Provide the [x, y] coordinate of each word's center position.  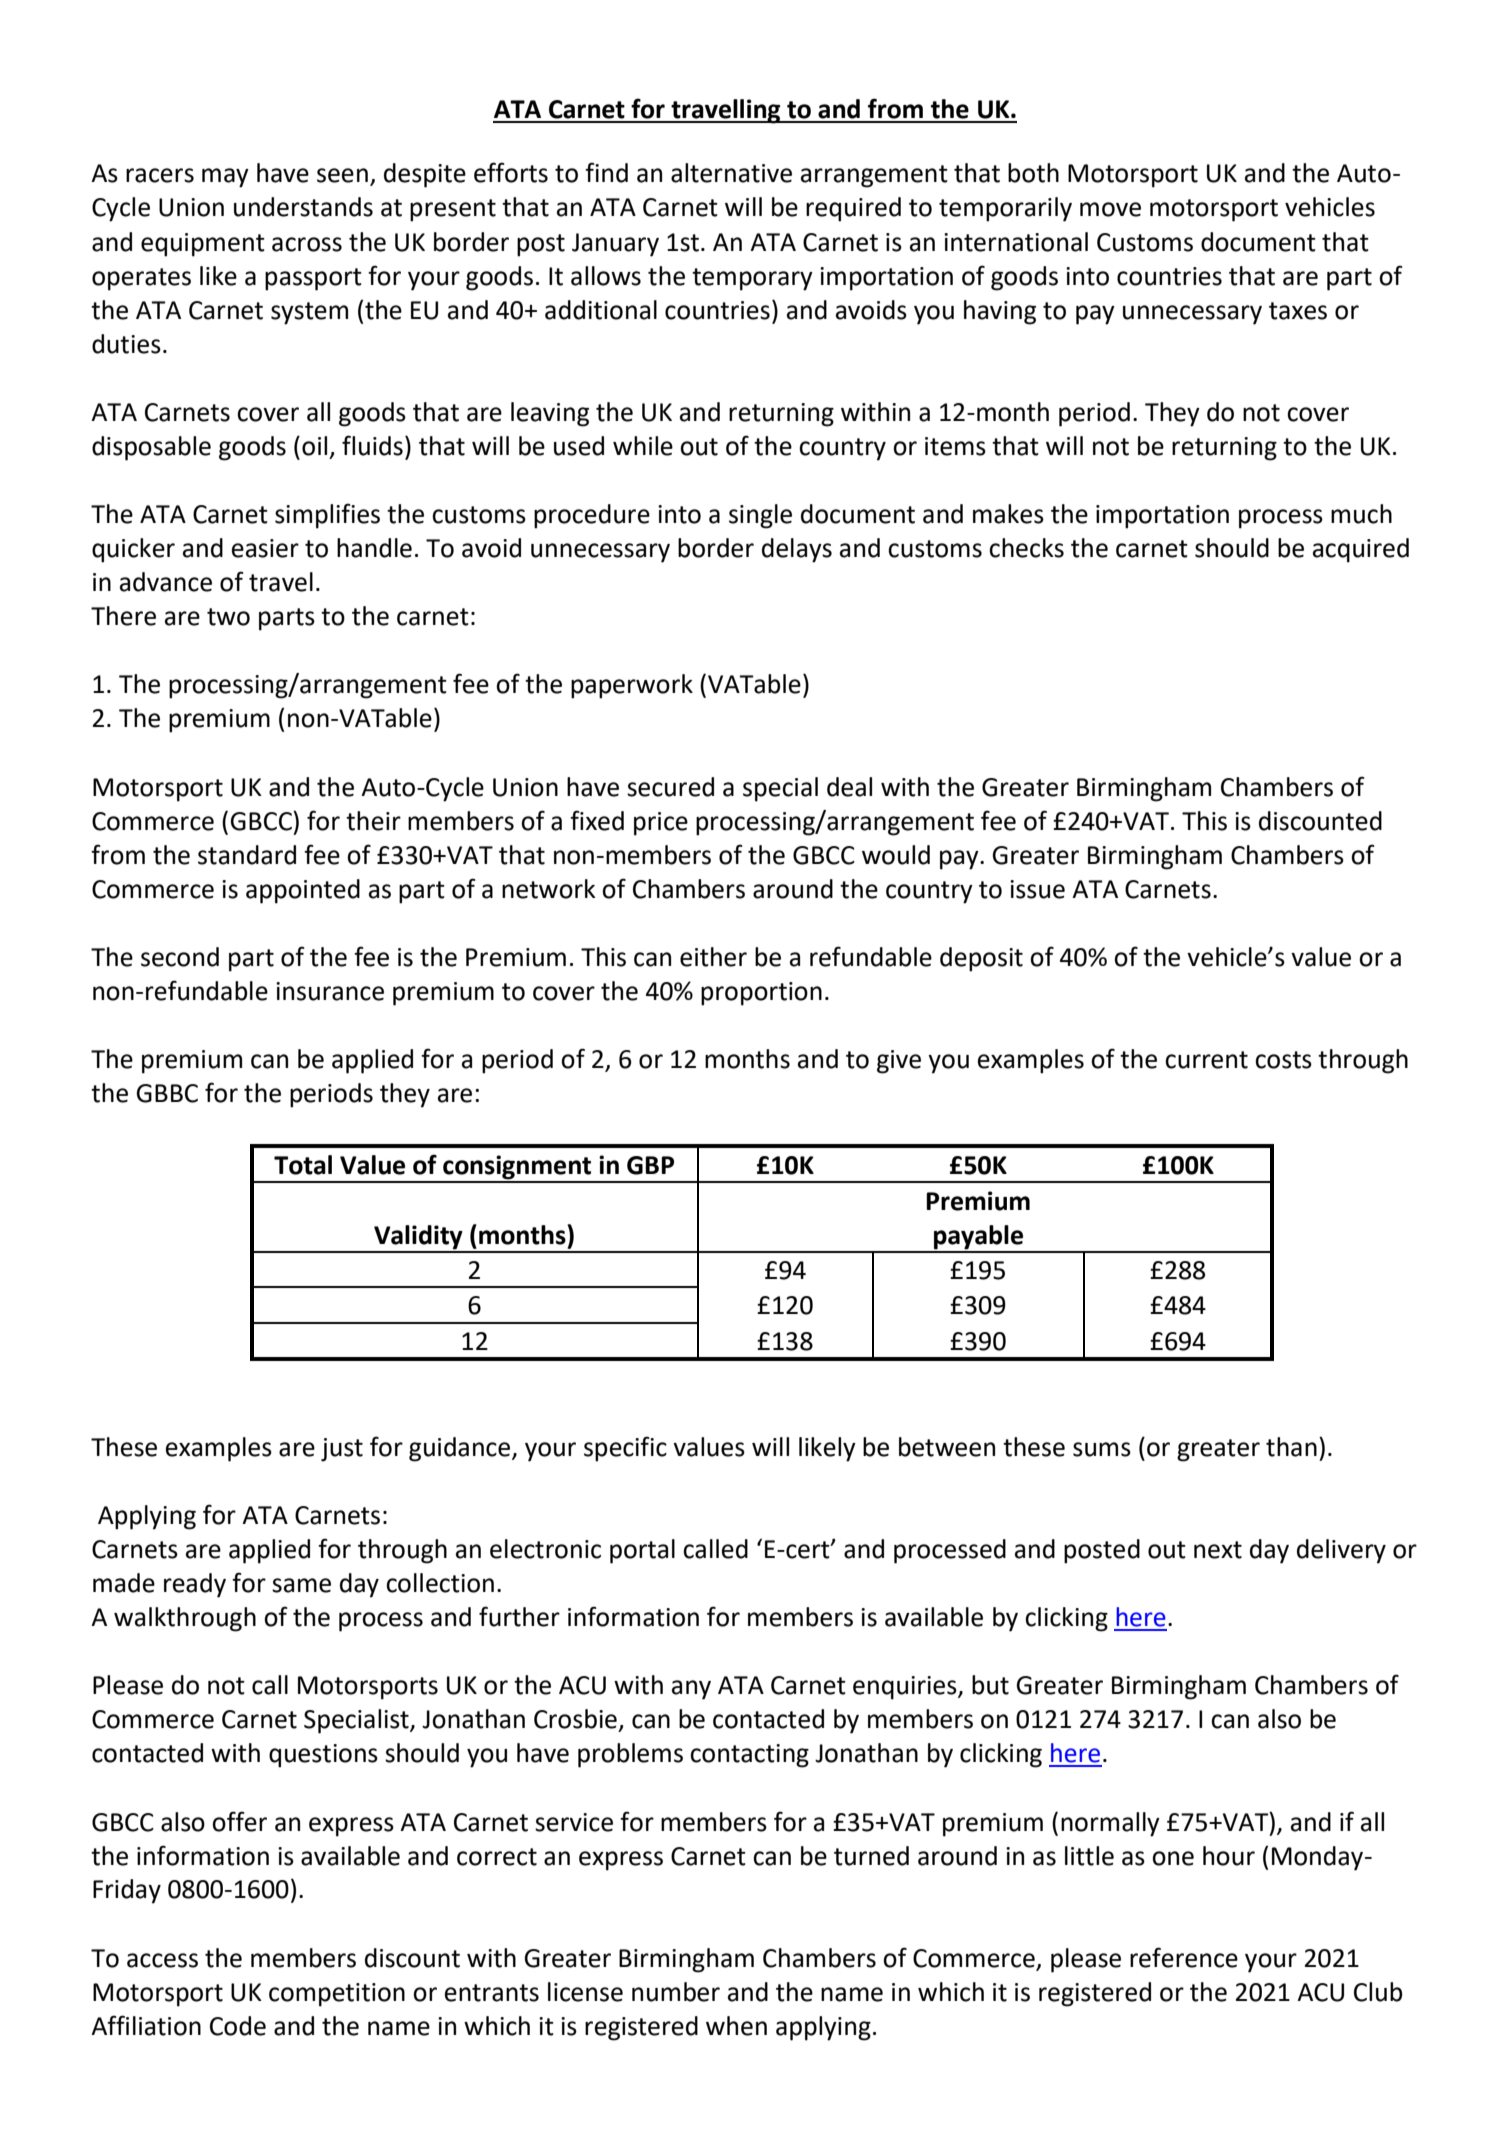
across [307, 244]
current [1206, 1060]
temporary [752, 279]
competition [337, 1995]
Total [303, 1165]
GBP [650, 1165]
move [1110, 209]
